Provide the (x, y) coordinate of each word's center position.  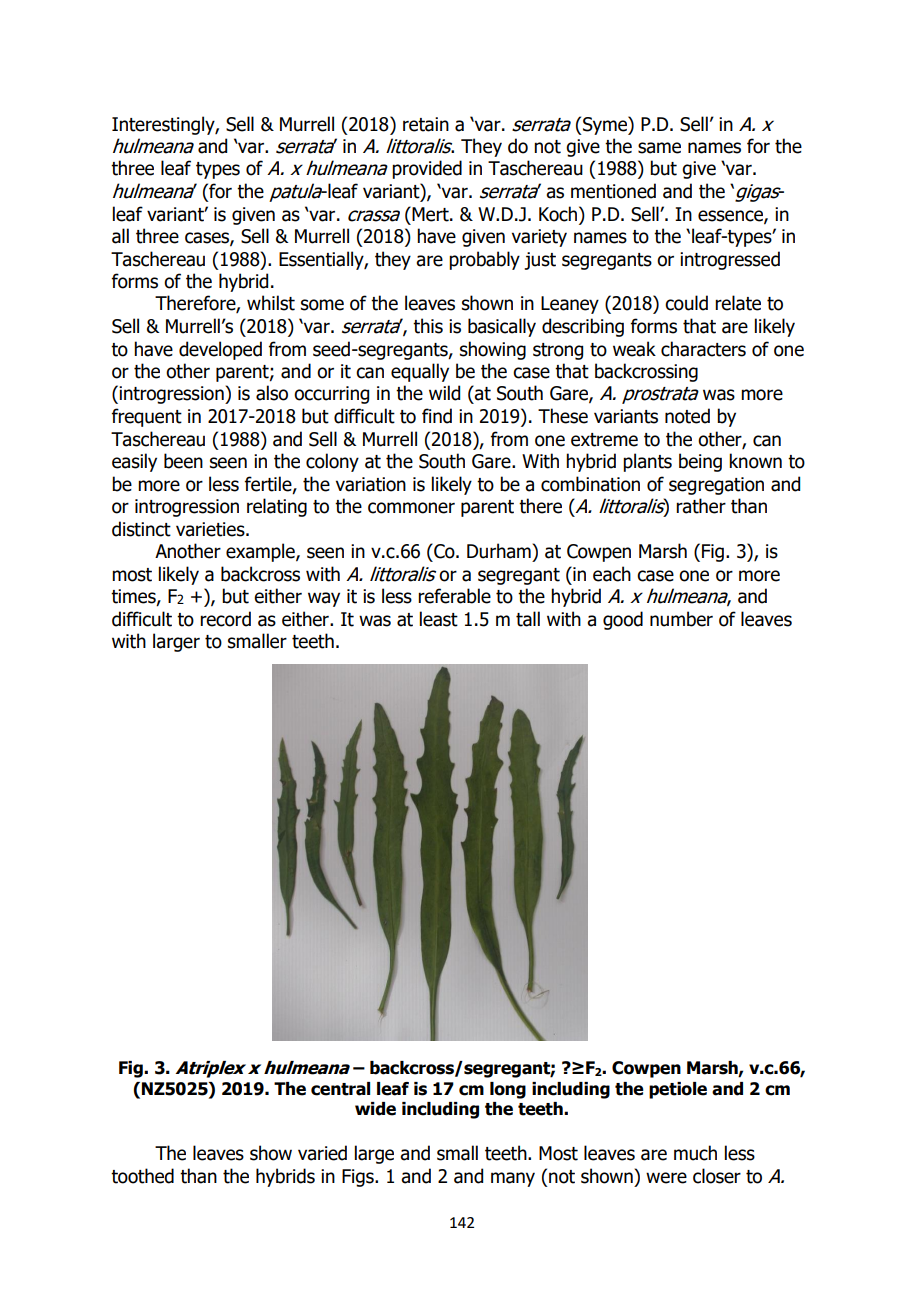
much (695, 1153)
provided (427, 169)
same (659, 148)
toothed (142, 1176)
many (513, 1179)
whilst (271, 303)
